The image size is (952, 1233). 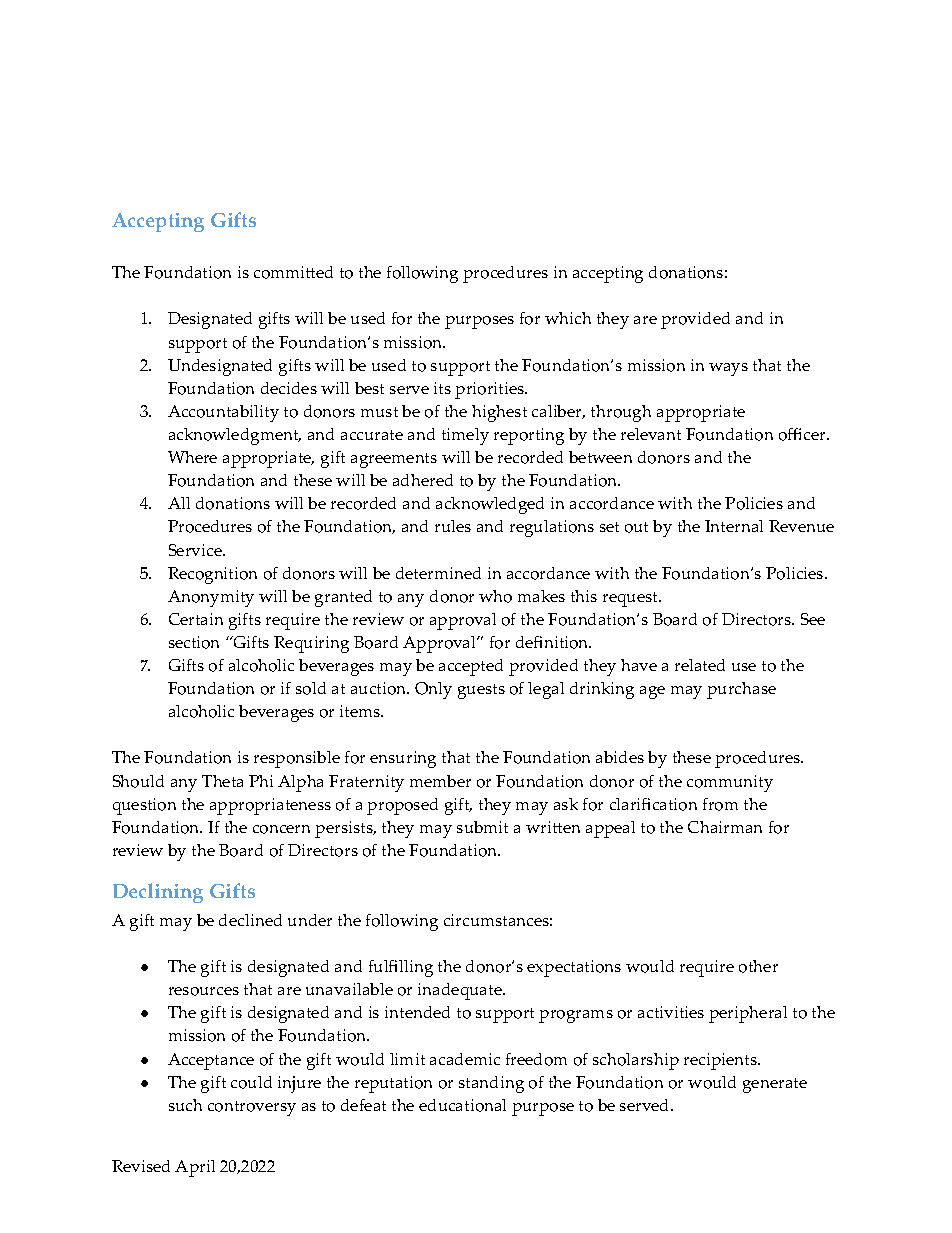 I want to click on All, so click(x=179, y=503).
